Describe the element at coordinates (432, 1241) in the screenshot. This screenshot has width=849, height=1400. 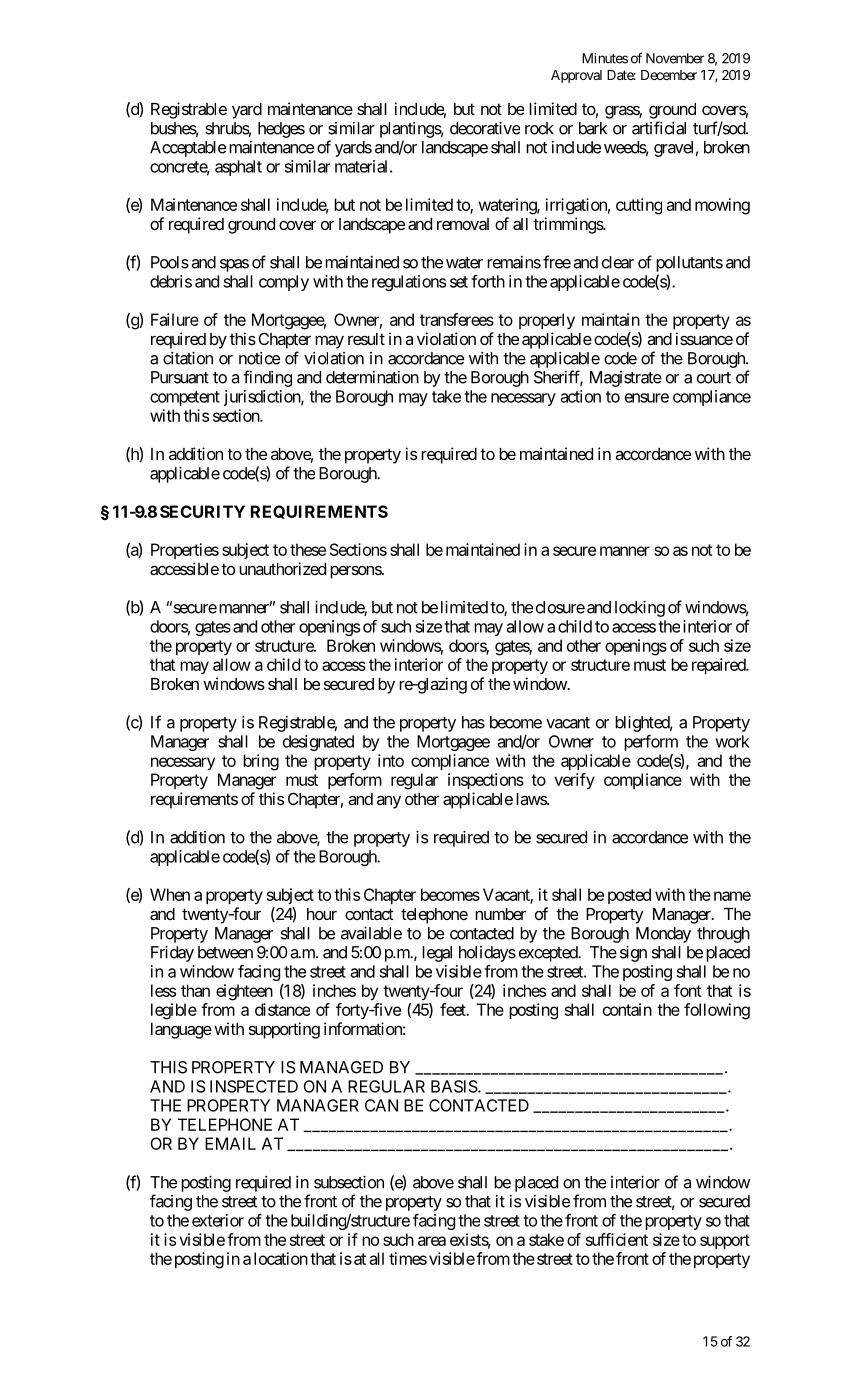
I see `area` at that location.
